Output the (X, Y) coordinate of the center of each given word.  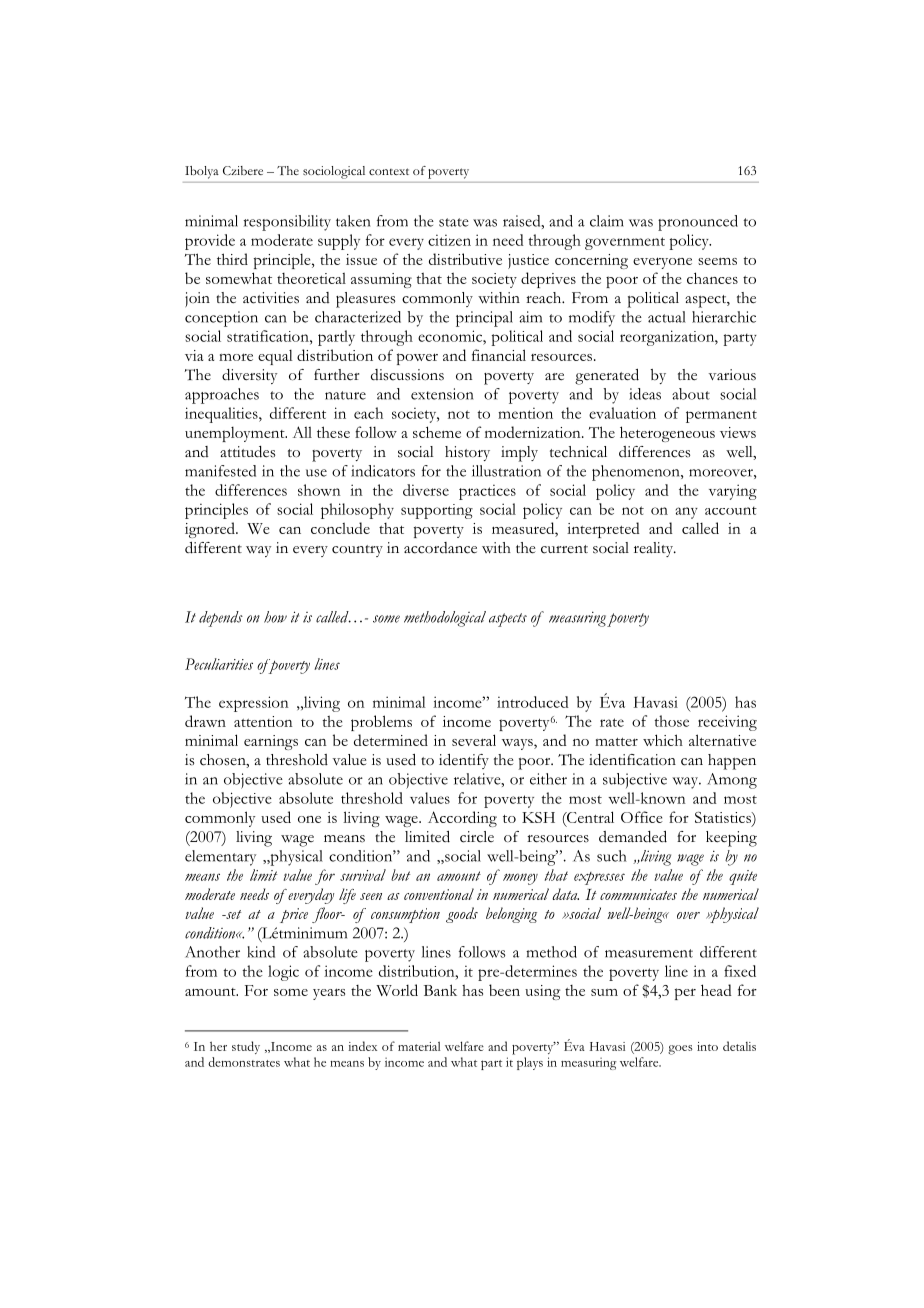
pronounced (698, 223)
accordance (440, 548)
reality (655, 549)
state (454, 222)
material (419, 1046)
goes (680, 1050)
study (246, 1047)
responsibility (287, 223)
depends (221, 619)
